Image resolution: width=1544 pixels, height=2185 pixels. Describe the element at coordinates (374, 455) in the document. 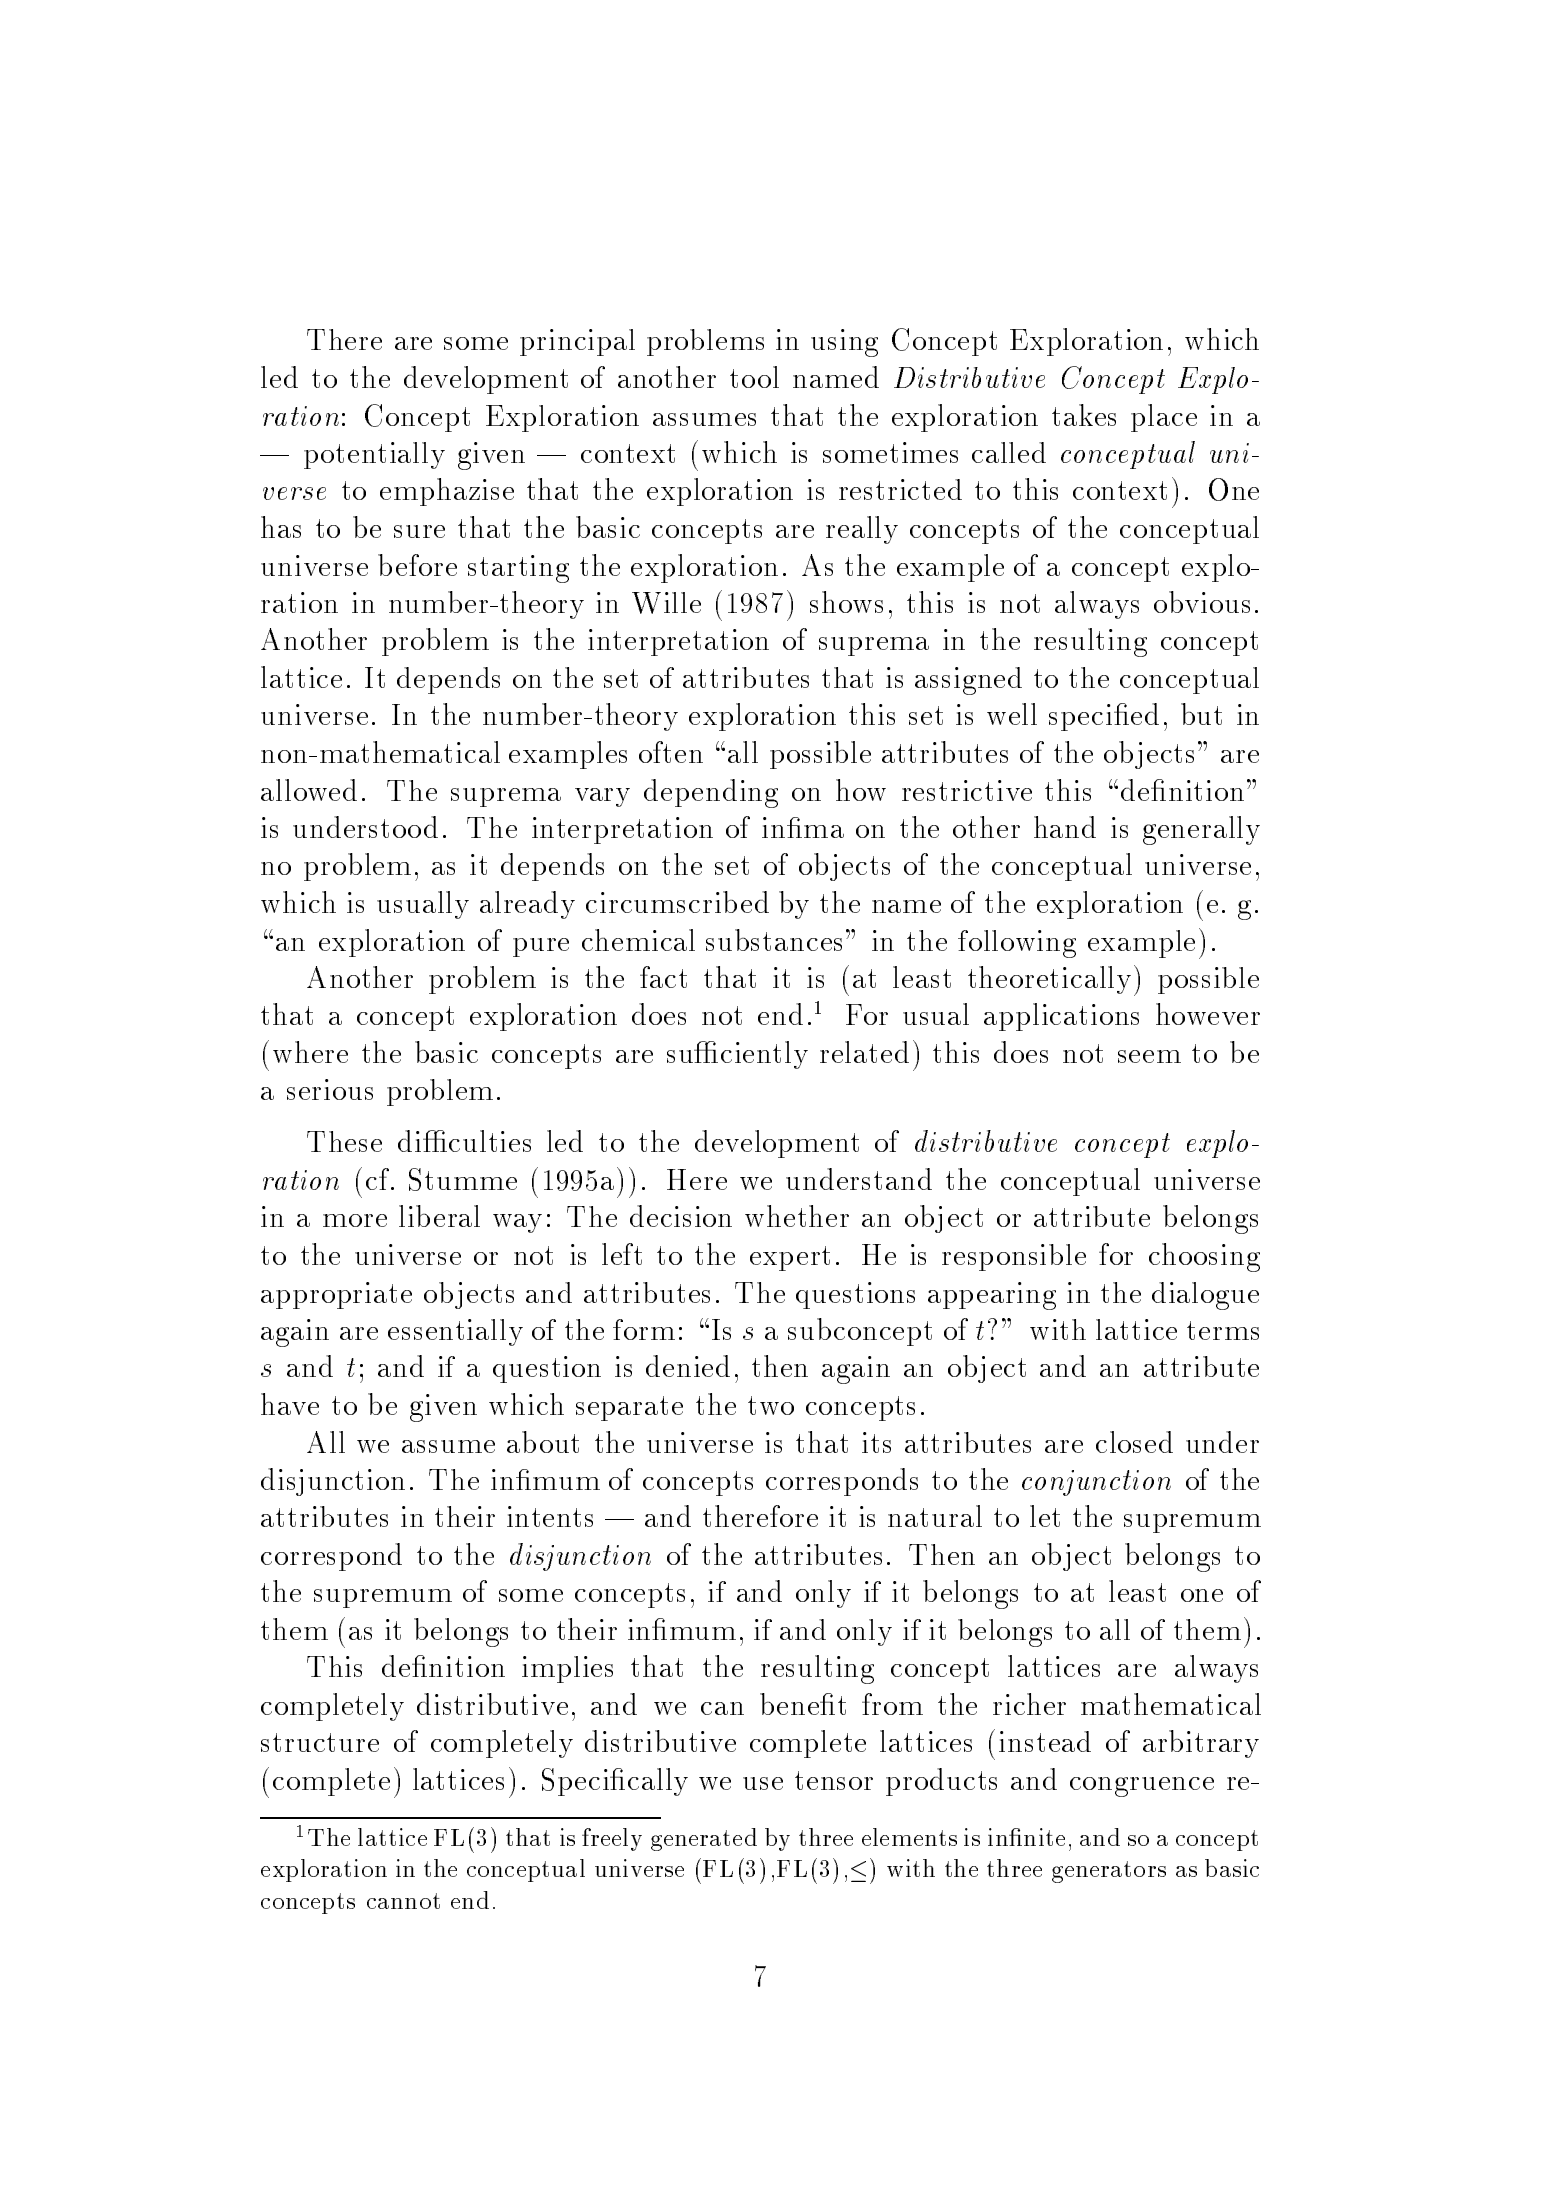

I see `potentially` at that location.
